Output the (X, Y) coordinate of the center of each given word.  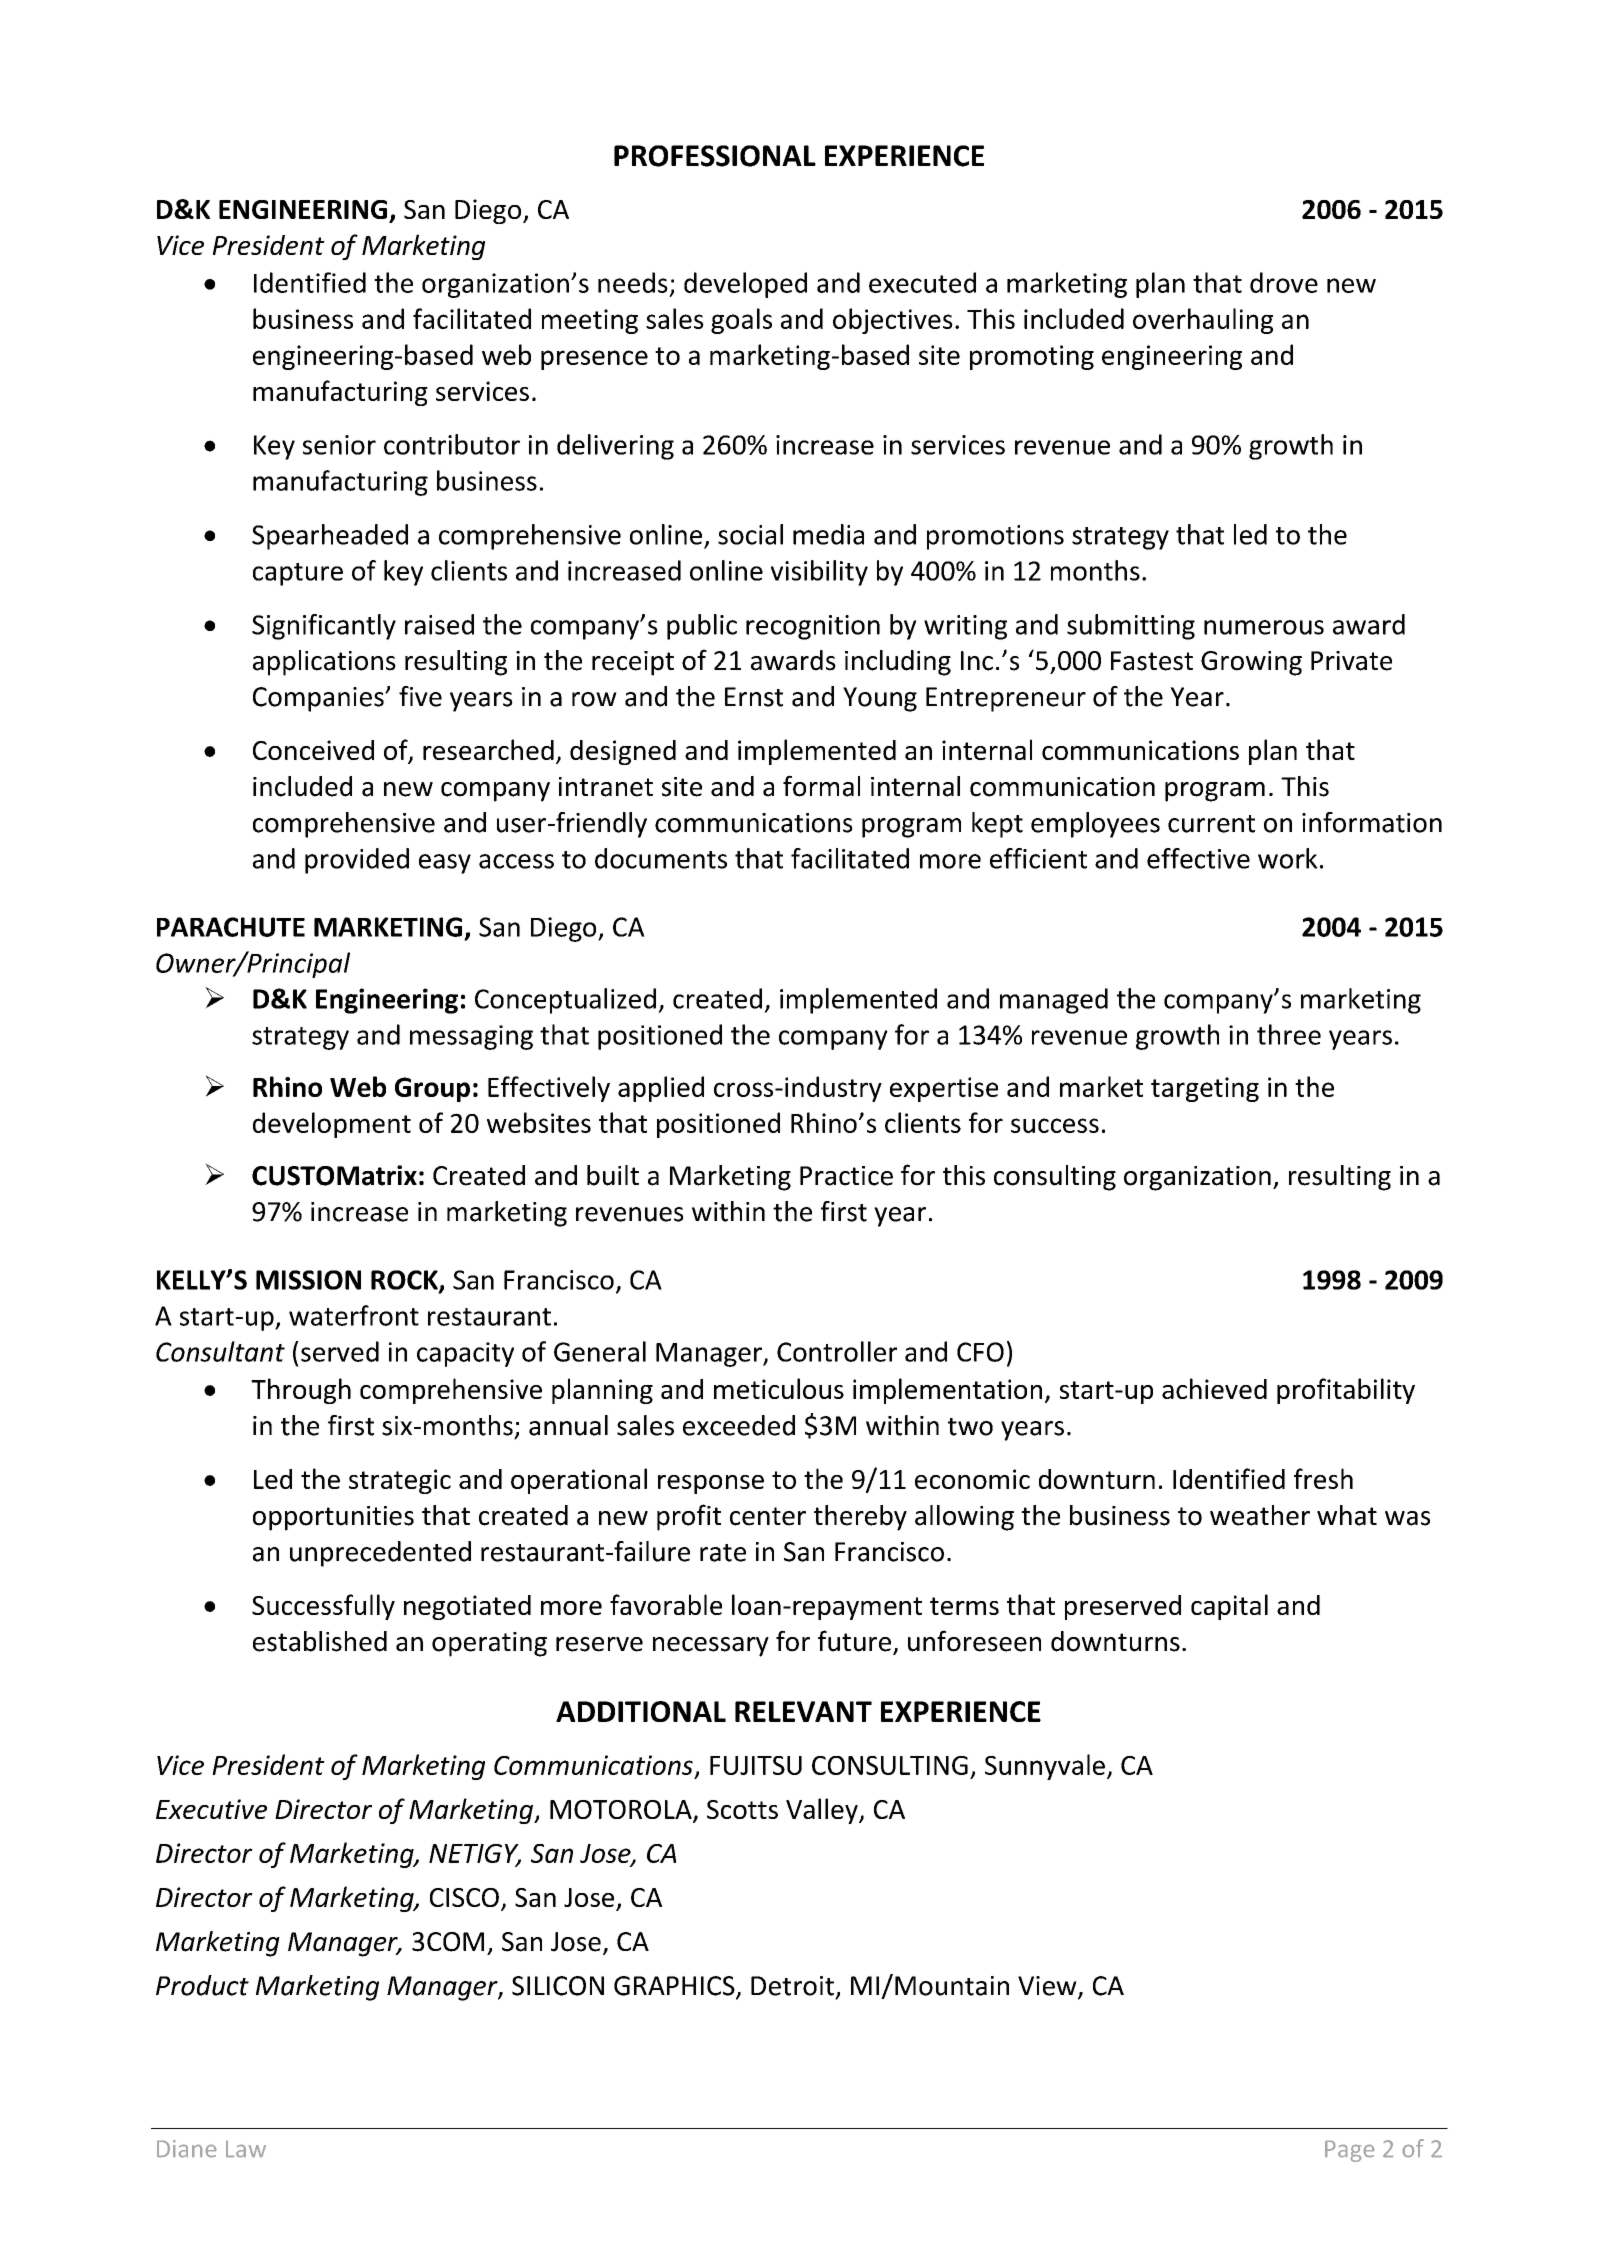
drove (1284, 282)
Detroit (792, 1986)
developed (745, 285)
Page (1349, 2151)
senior (339, 445)
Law (246, 2149)
